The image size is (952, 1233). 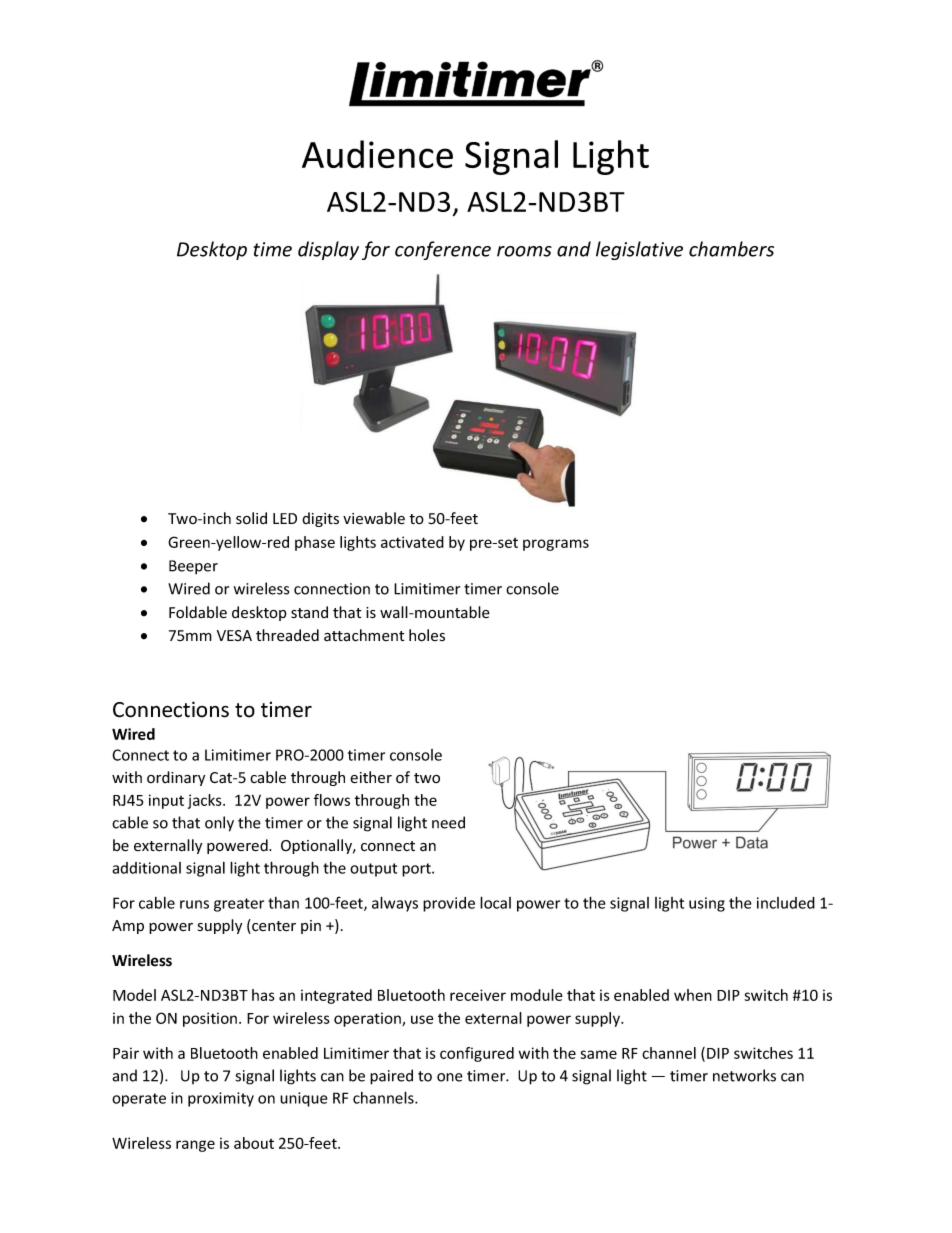 What do you see at coordinates (443, 250) in the screenshot?
I see `conference` at bounding box center [443, 250].
